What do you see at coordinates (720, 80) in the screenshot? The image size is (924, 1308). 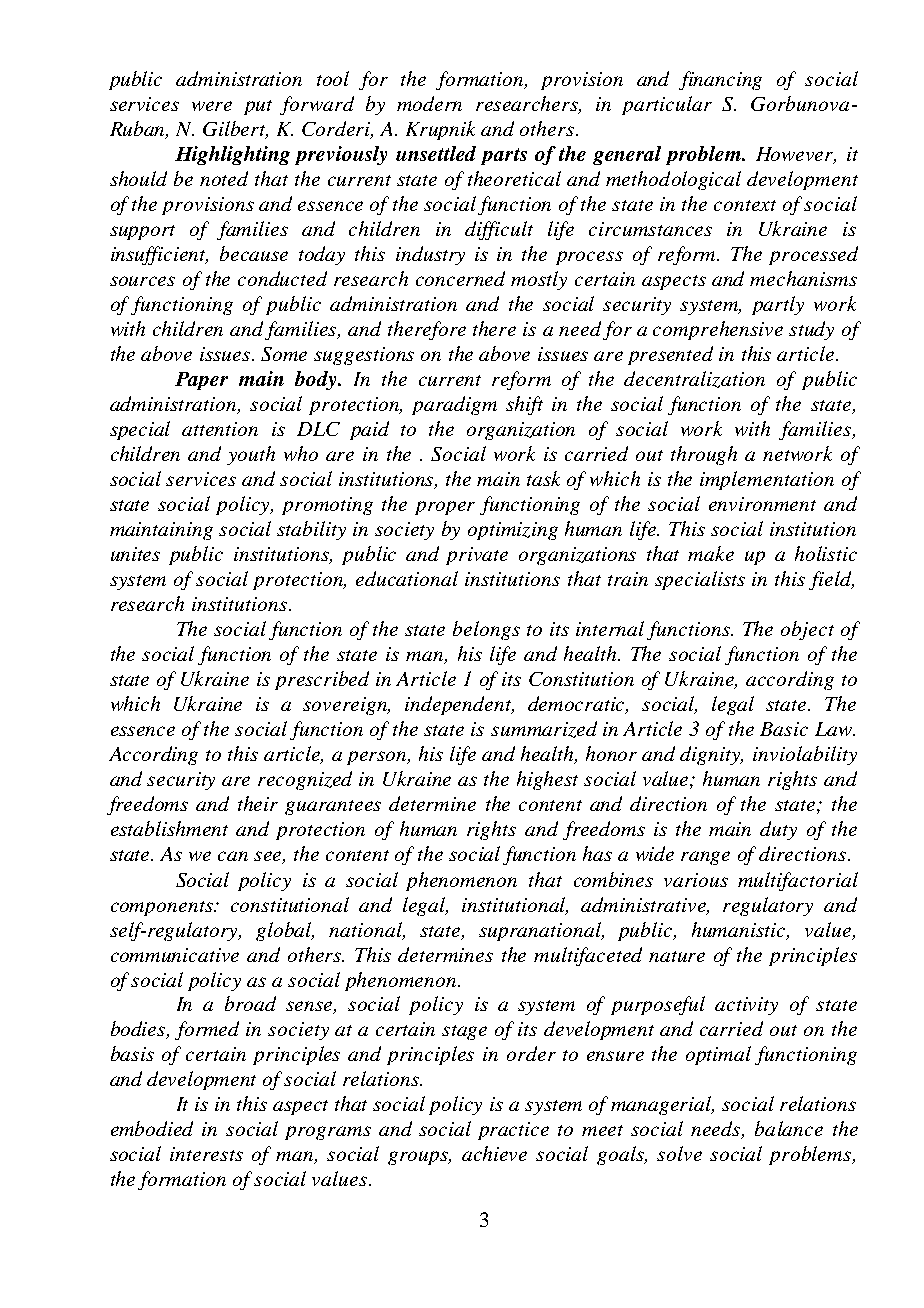 I see `financing` at bounding box center [720, 80].
